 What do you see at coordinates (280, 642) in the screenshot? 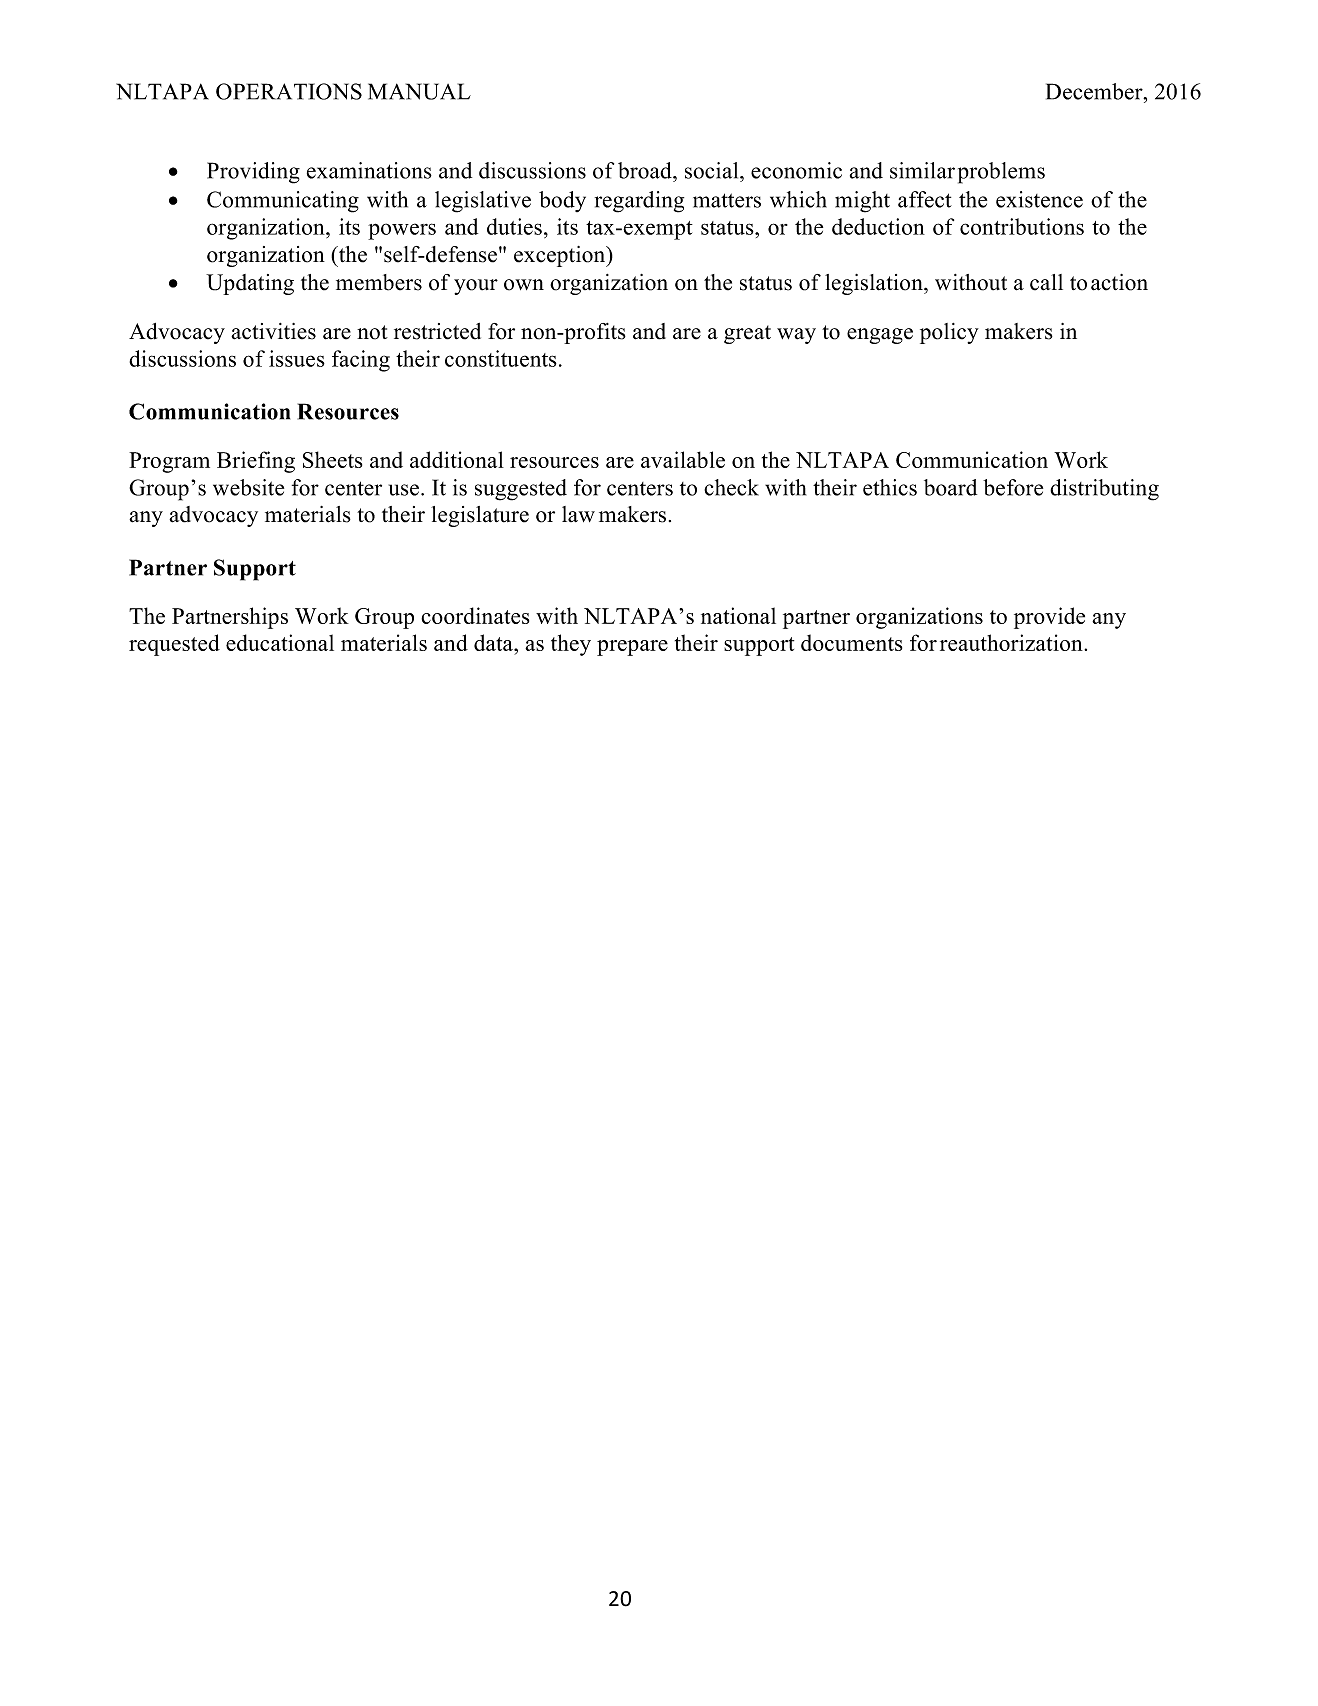
I see `educational` at bounding box center [280, 642].
